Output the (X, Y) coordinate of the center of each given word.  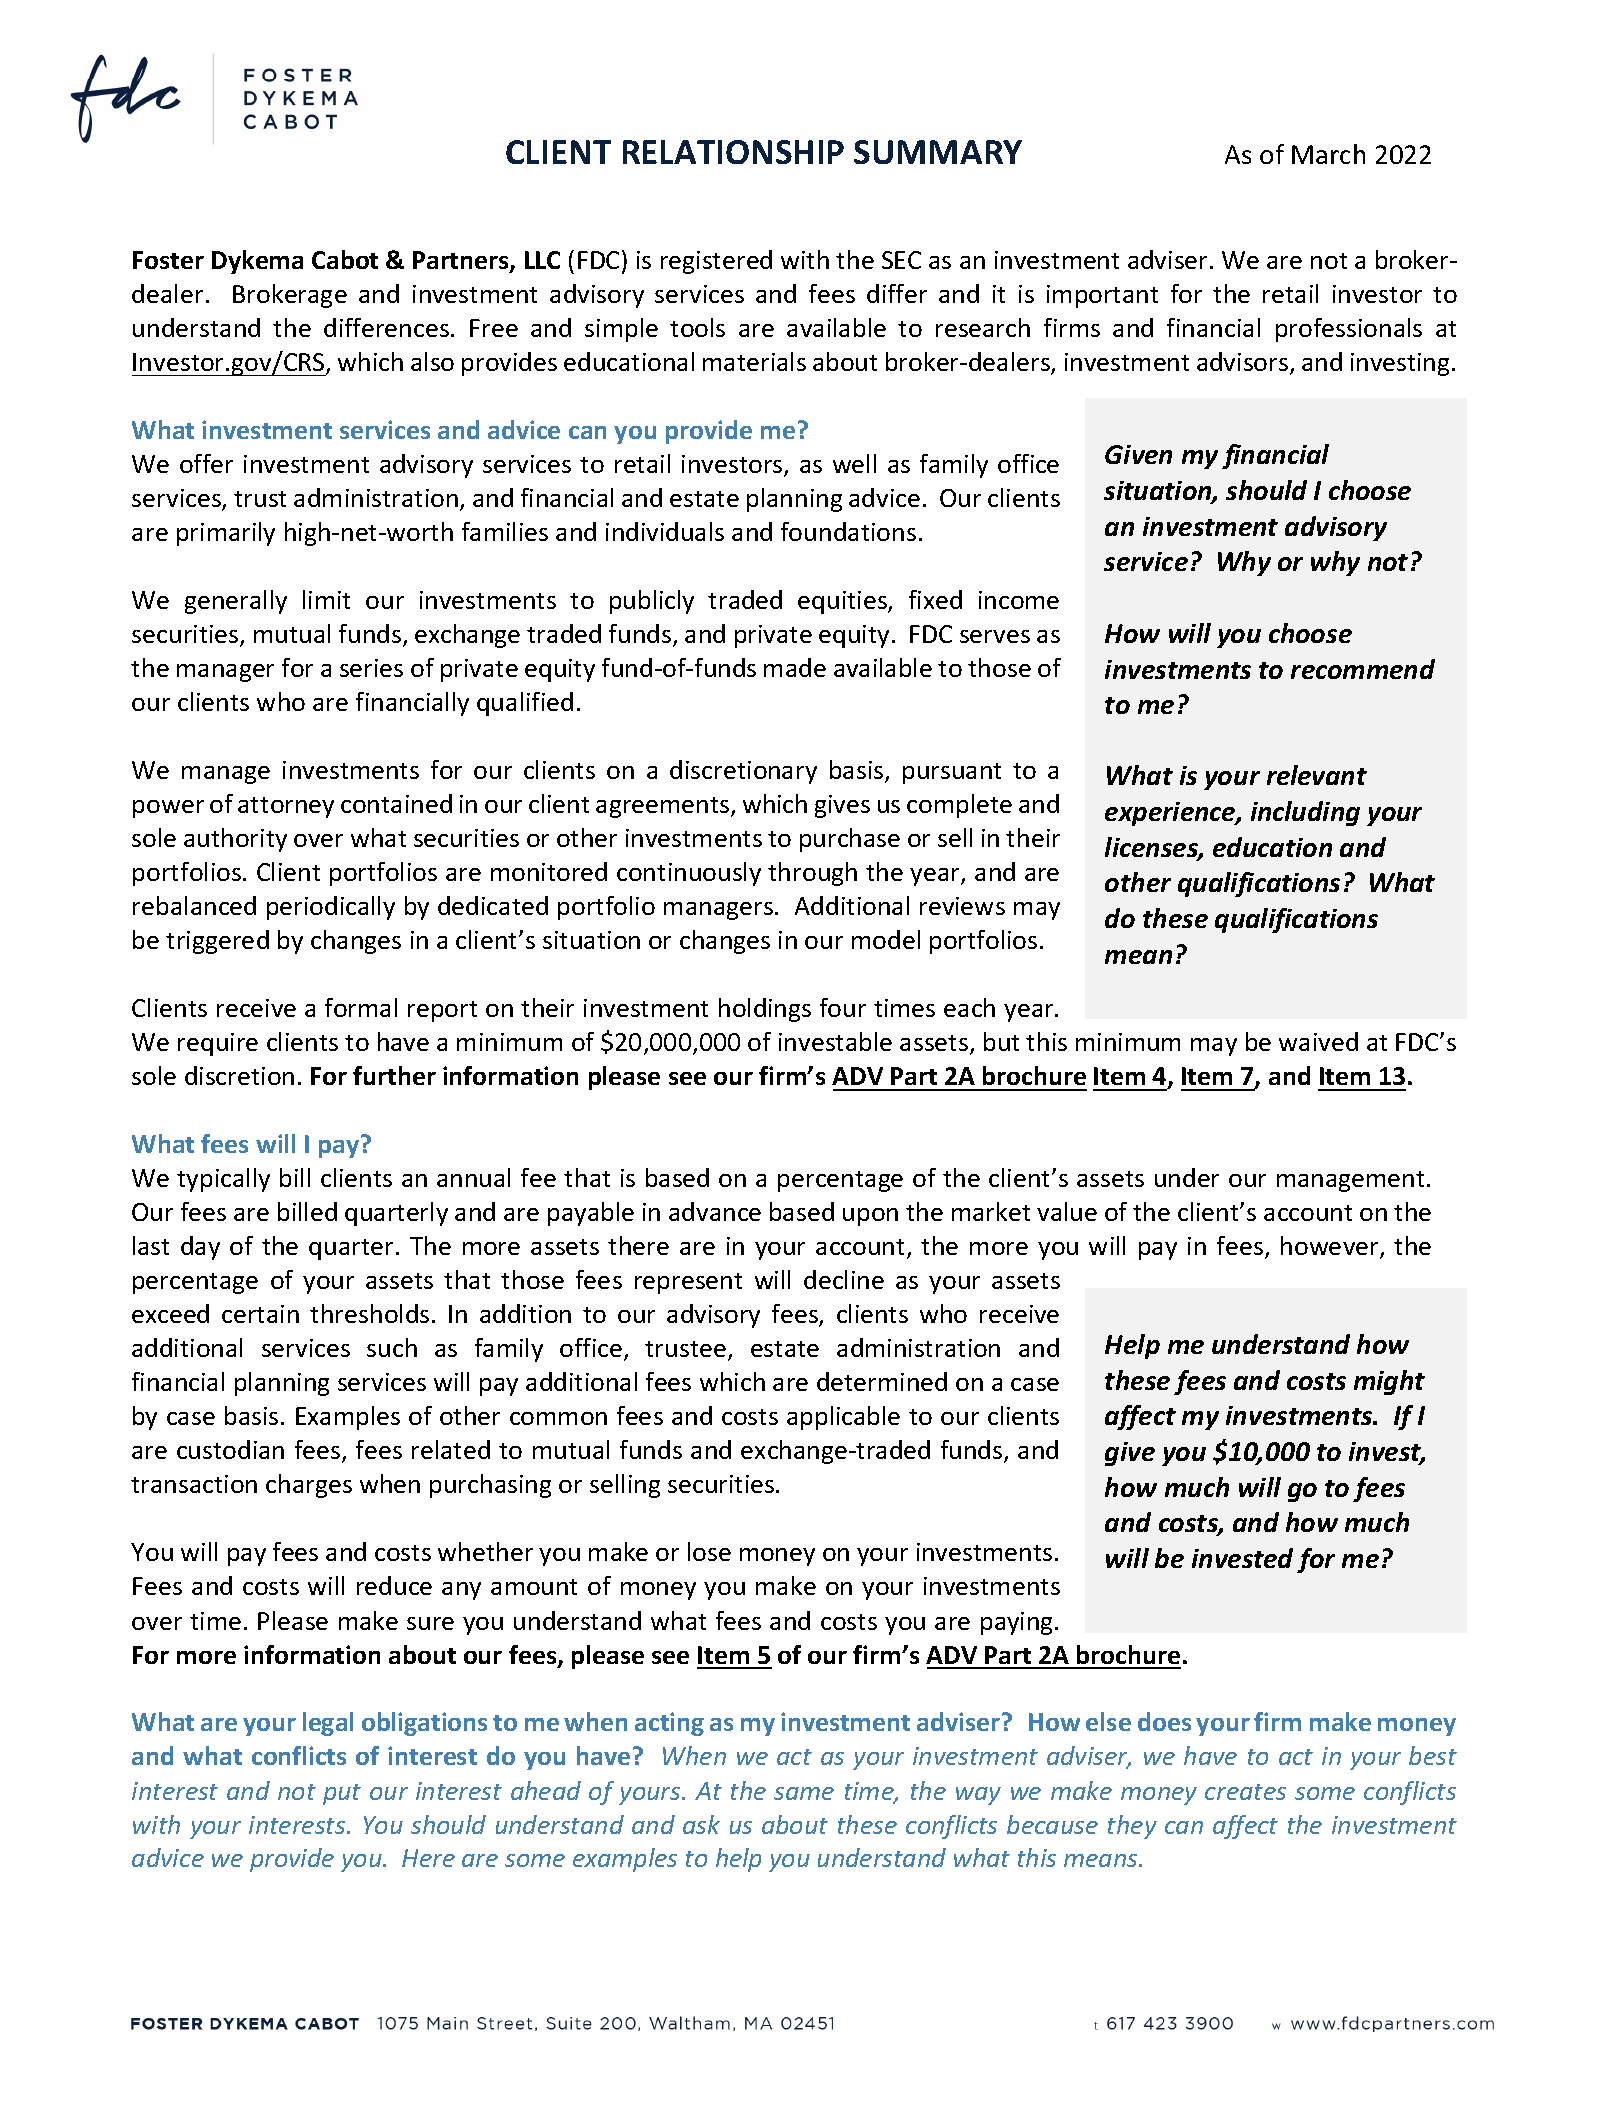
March (1328, 154)
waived (1318, 1041)
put (342, 1794)
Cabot (345, 259)
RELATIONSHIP (733, 152)
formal (361, 1007)
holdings (765, 1010)
